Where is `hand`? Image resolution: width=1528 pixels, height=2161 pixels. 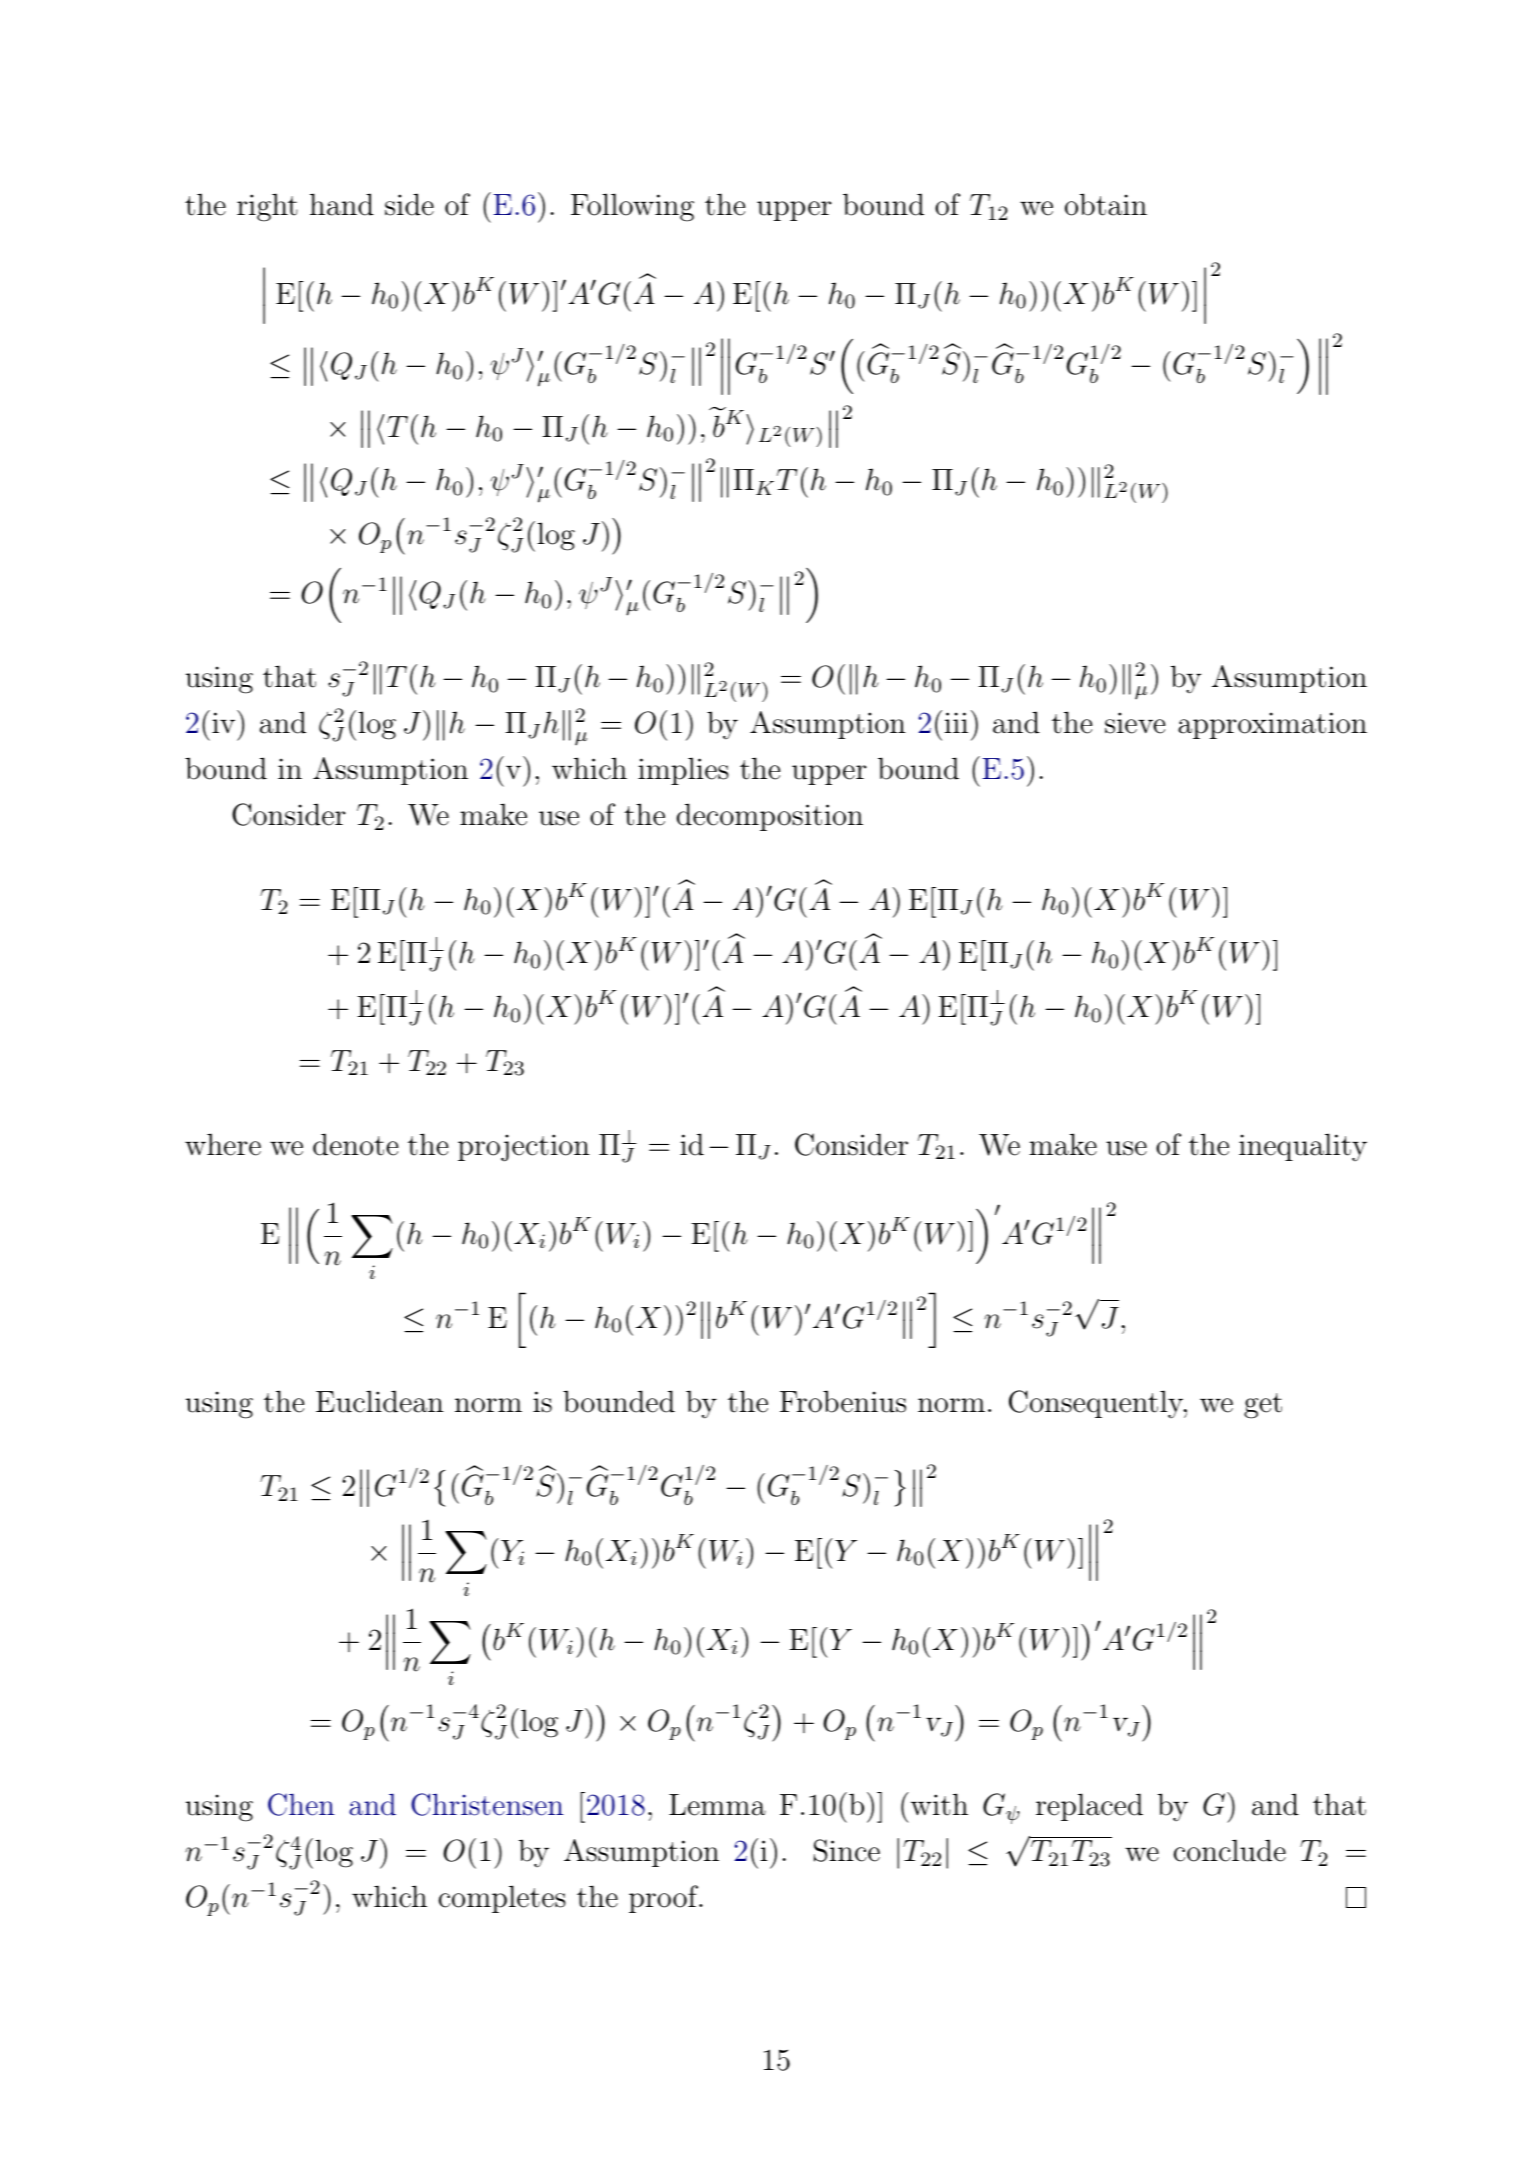
hand is located at coordinates (342, 204).
